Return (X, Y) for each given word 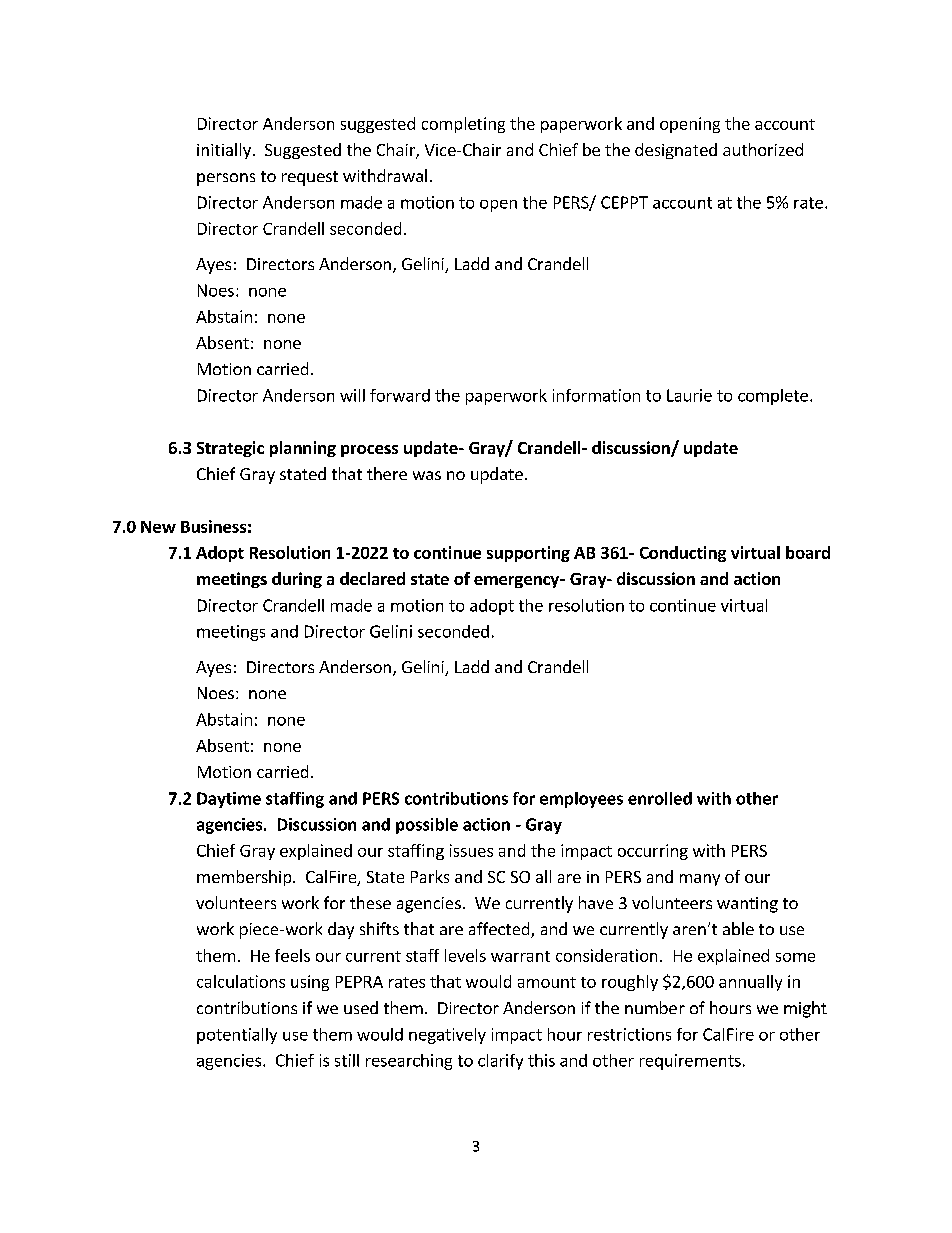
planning (303, 449)
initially (224, 151)
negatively (447, 1036)
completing (463, 125)
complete (773, 397)
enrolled (660, 798)
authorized (763, 149)
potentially (237, 1036)
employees (581, 800)
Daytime (229, 800)
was (427, 475)
